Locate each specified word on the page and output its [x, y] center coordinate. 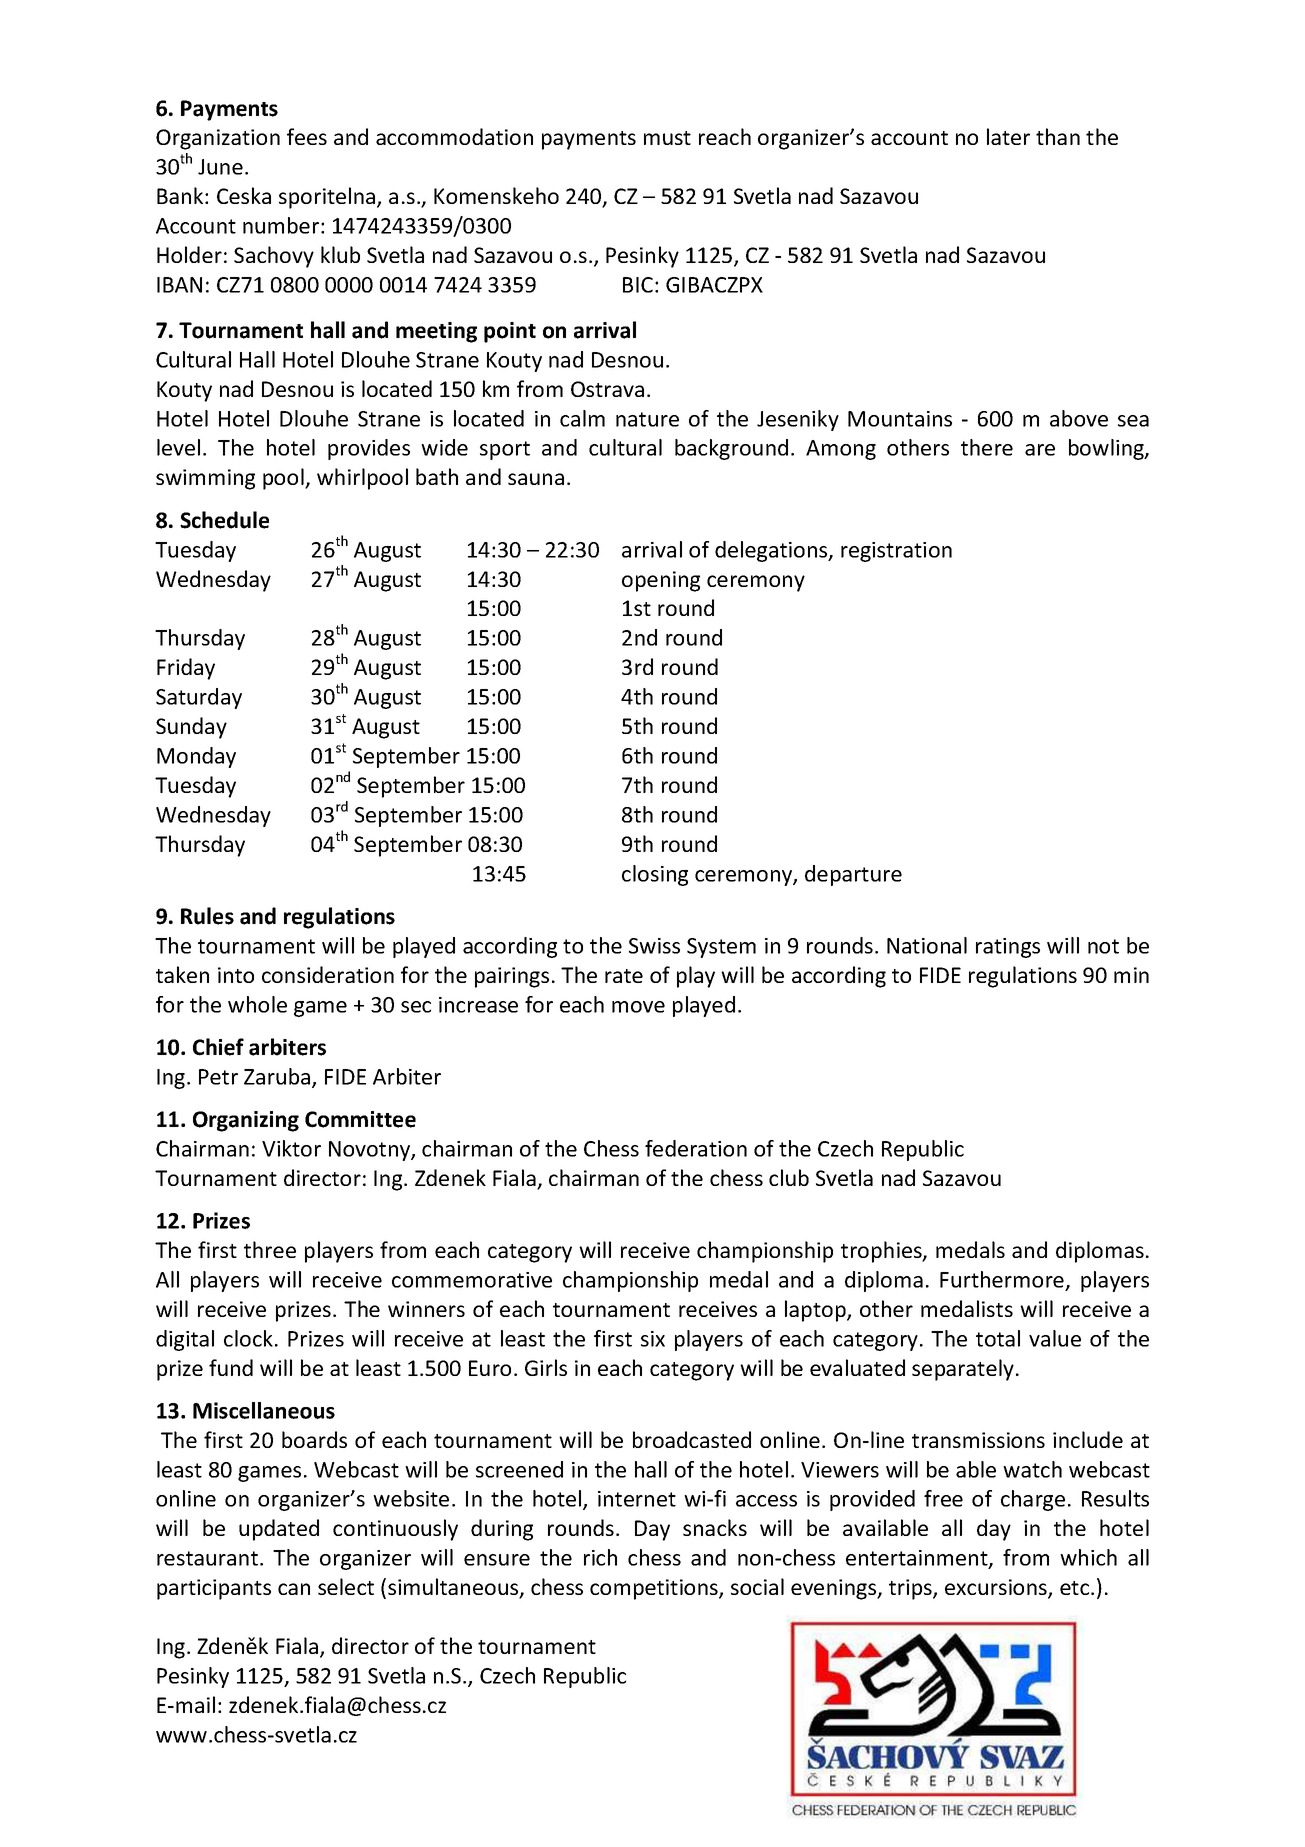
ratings [1008, 948]
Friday [186, 669]
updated [279, 1530]
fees [307, 136]
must [667, 138]
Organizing [246, 1121]
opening [661, 581]
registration [896, 552]
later [1008, 136]
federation [696, 1148]
